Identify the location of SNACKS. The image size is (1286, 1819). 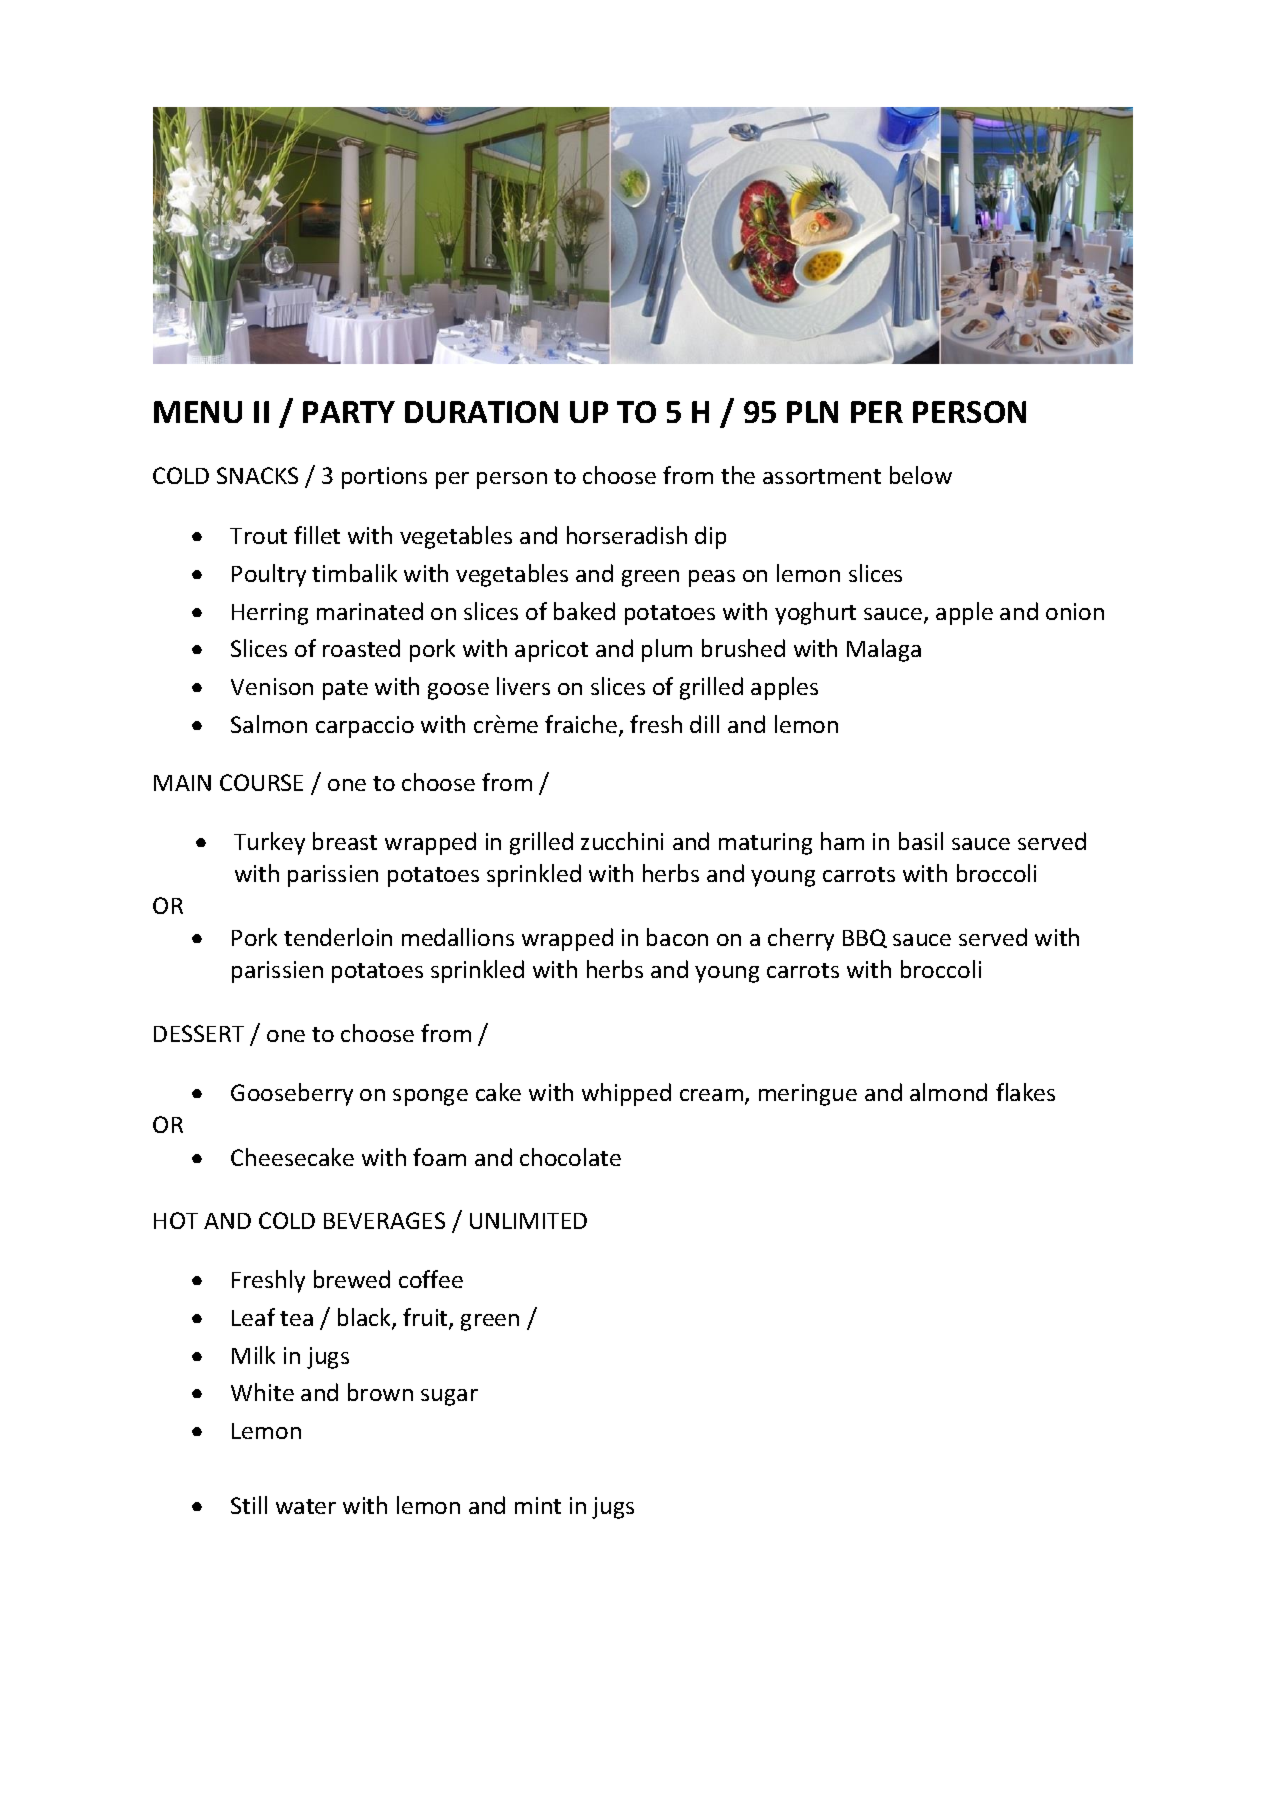
(257, 475).
